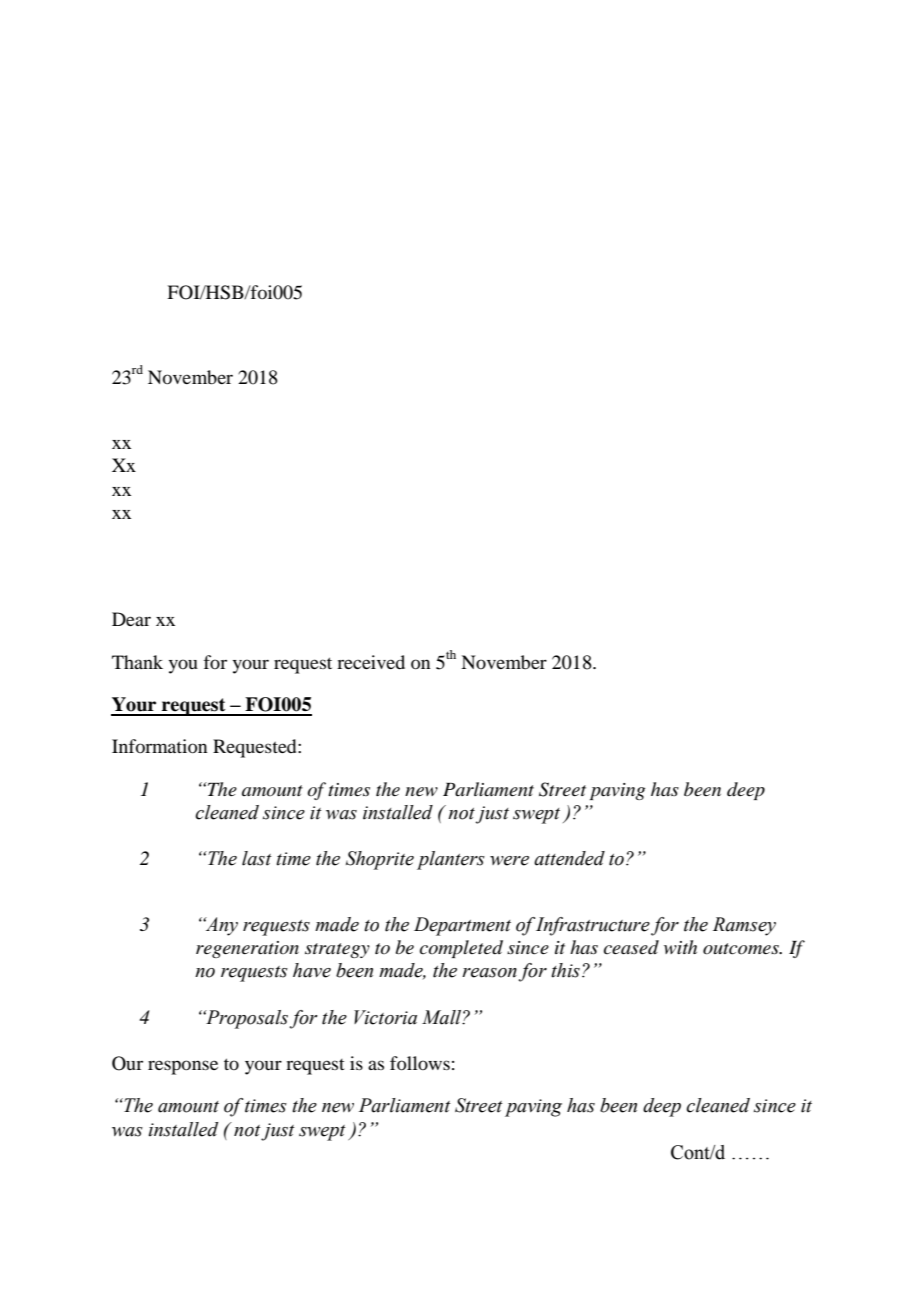 The height and width of the image is (1308, 924). Describe the element at coordinates (680, 947) in the image. I see `with` at that location.
